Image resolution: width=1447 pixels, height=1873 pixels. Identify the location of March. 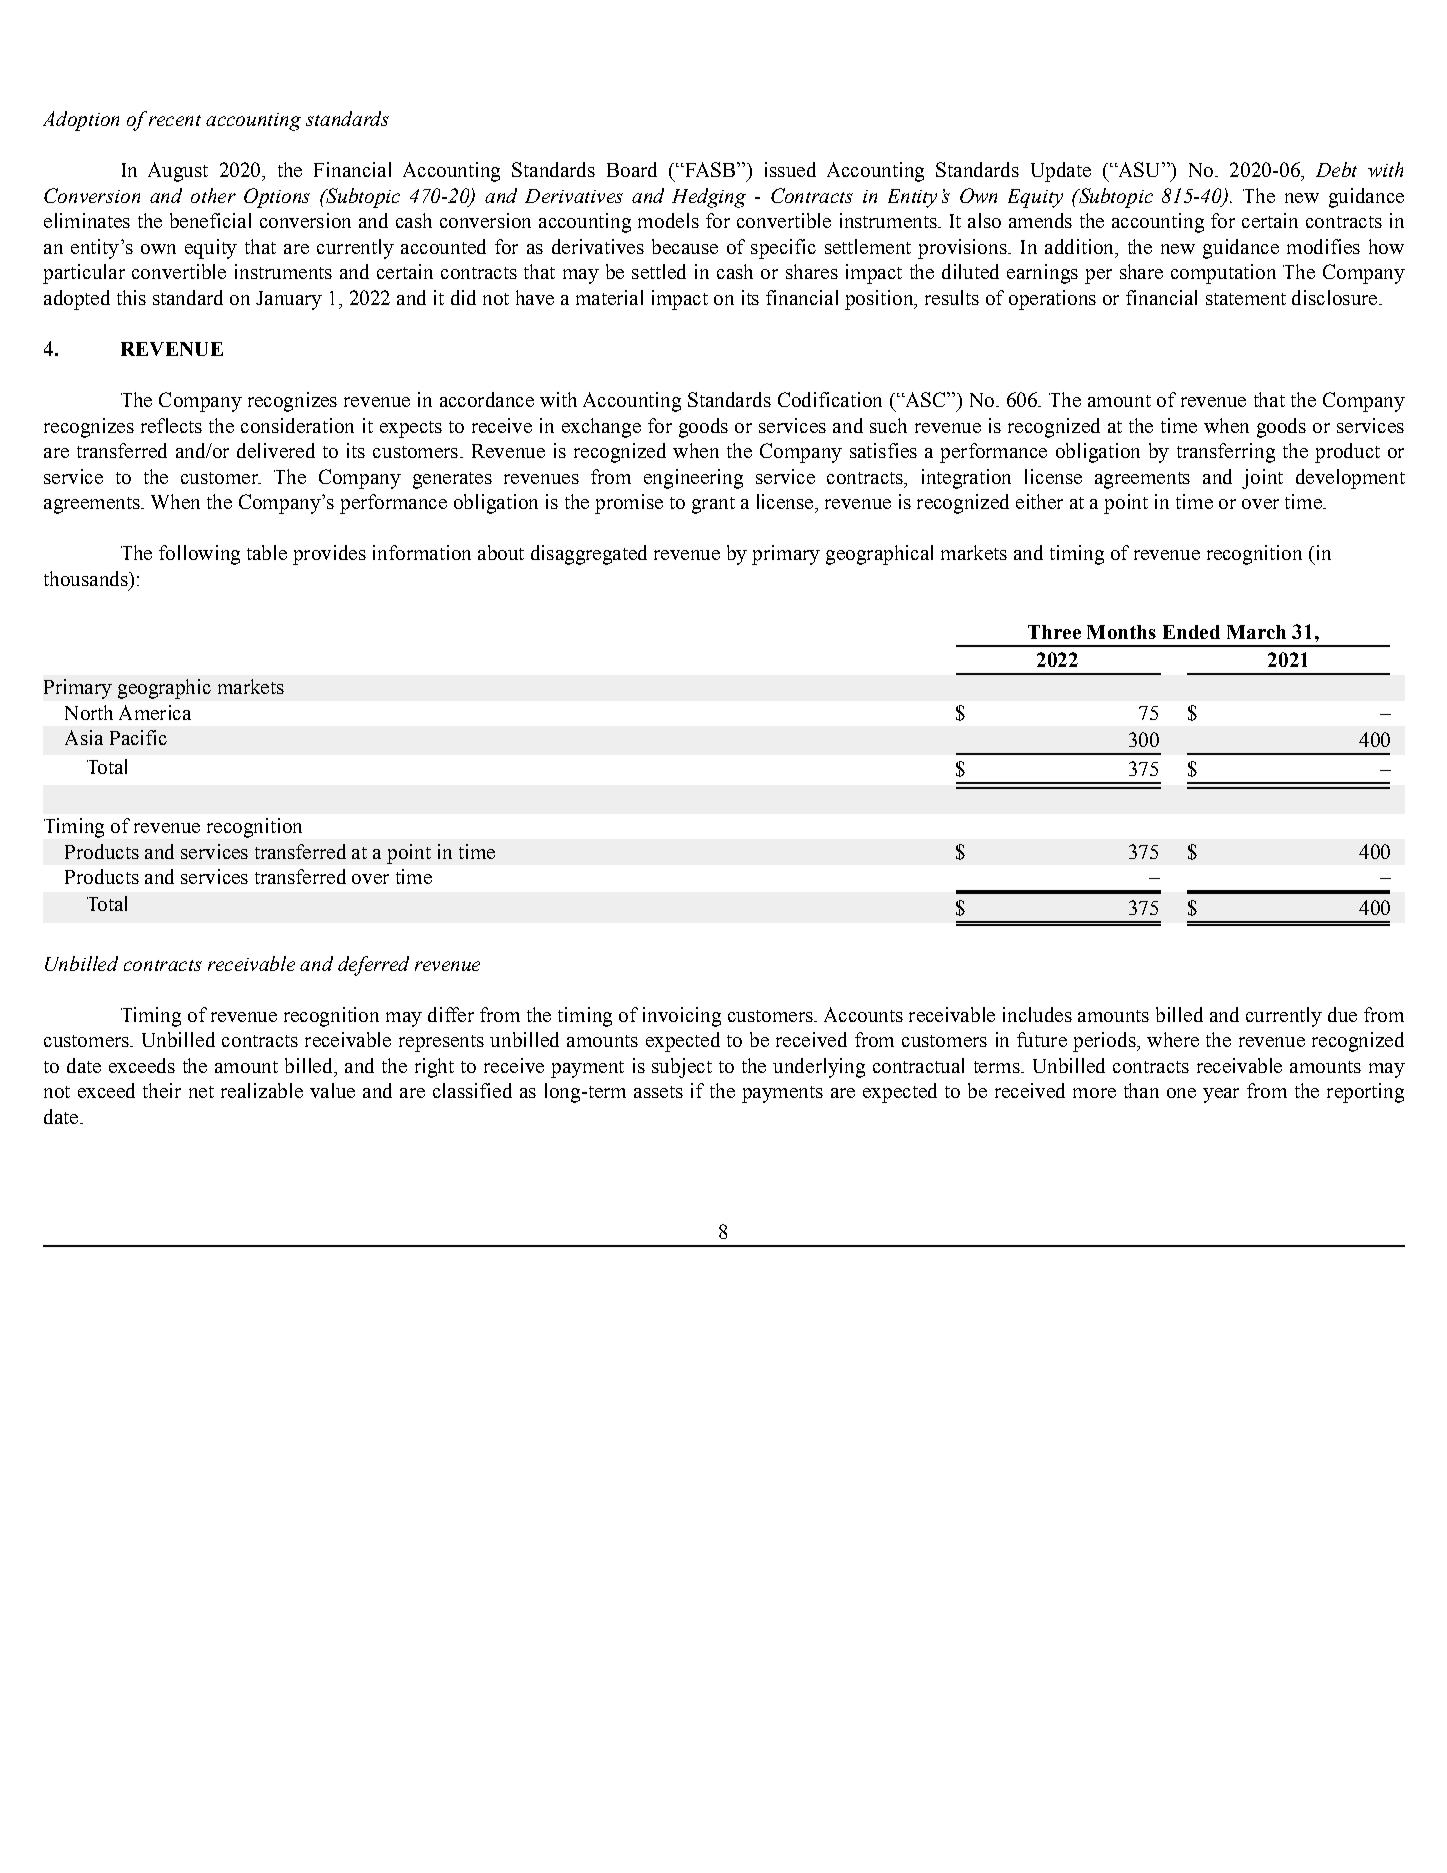
(1256, 632).
